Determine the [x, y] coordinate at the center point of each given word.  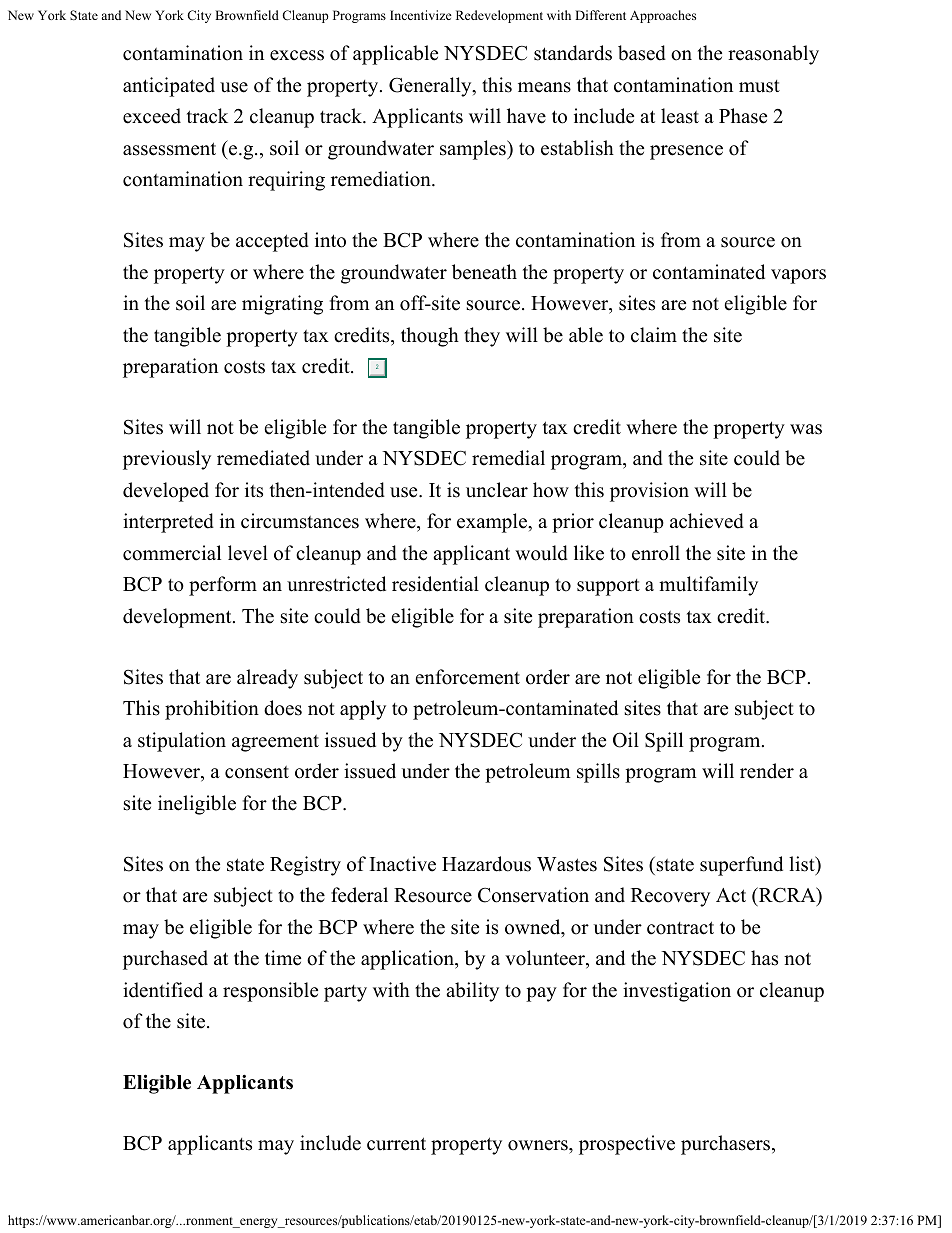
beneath [484, 272]
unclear [497, 490]
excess [297, 55]
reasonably [773, 55]
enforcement [467, 677]
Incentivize [421, 15]
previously [167, 460]
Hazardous [486, 864]
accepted [272, 242]
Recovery [670, 897]
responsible [270, 992]
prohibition [212, 710]
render [767, 771]
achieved [707, 521]
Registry [305, 866]
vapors [798, 276]
